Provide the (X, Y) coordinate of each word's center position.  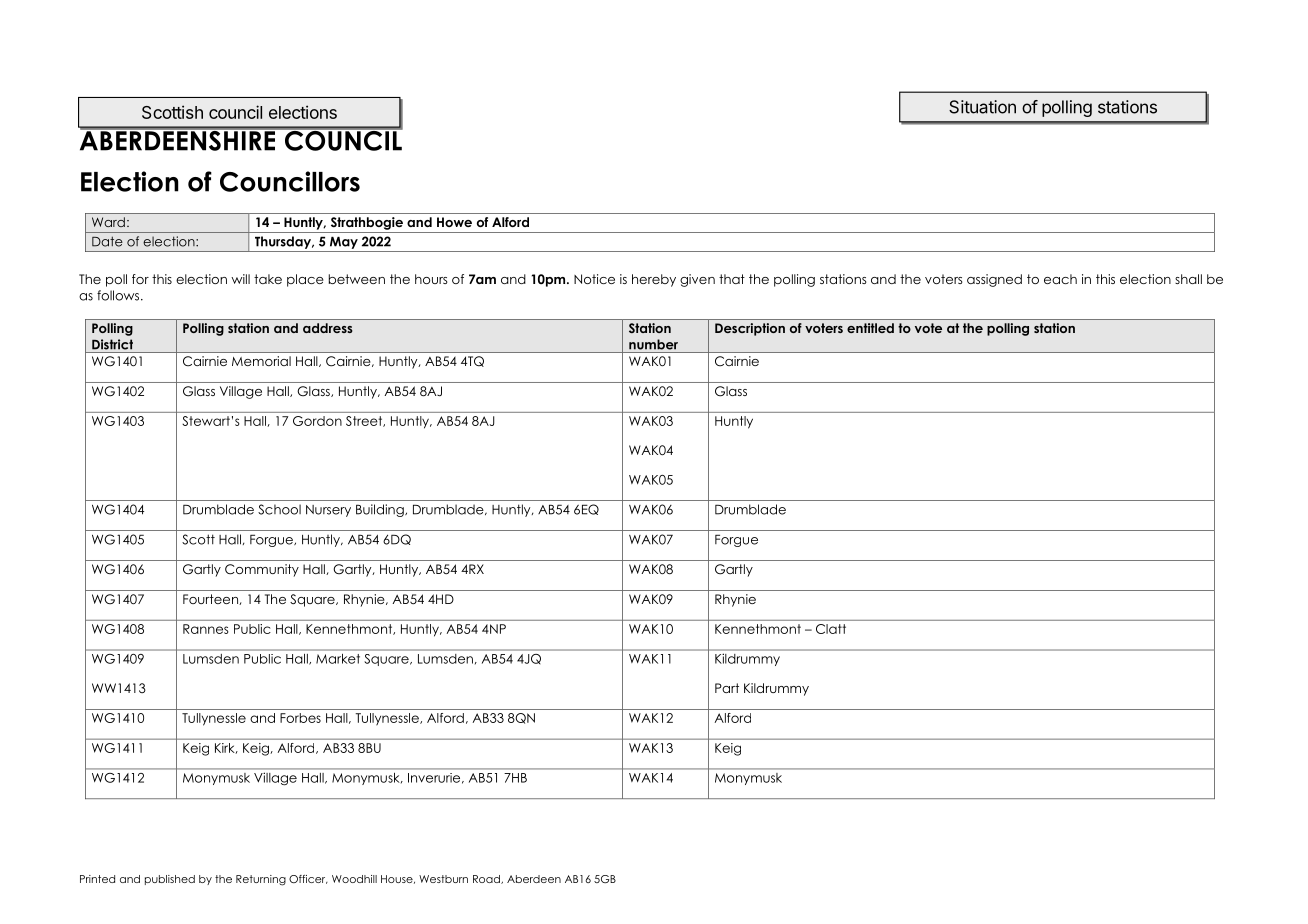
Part (727, 688)
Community (262, 570)
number (653, 344)
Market (338, 659)
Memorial (261, 361)
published (170, 880)
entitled (870, 328)
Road (487, 879)
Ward (108, 222)
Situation (982, 107)
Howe (454, 222)
